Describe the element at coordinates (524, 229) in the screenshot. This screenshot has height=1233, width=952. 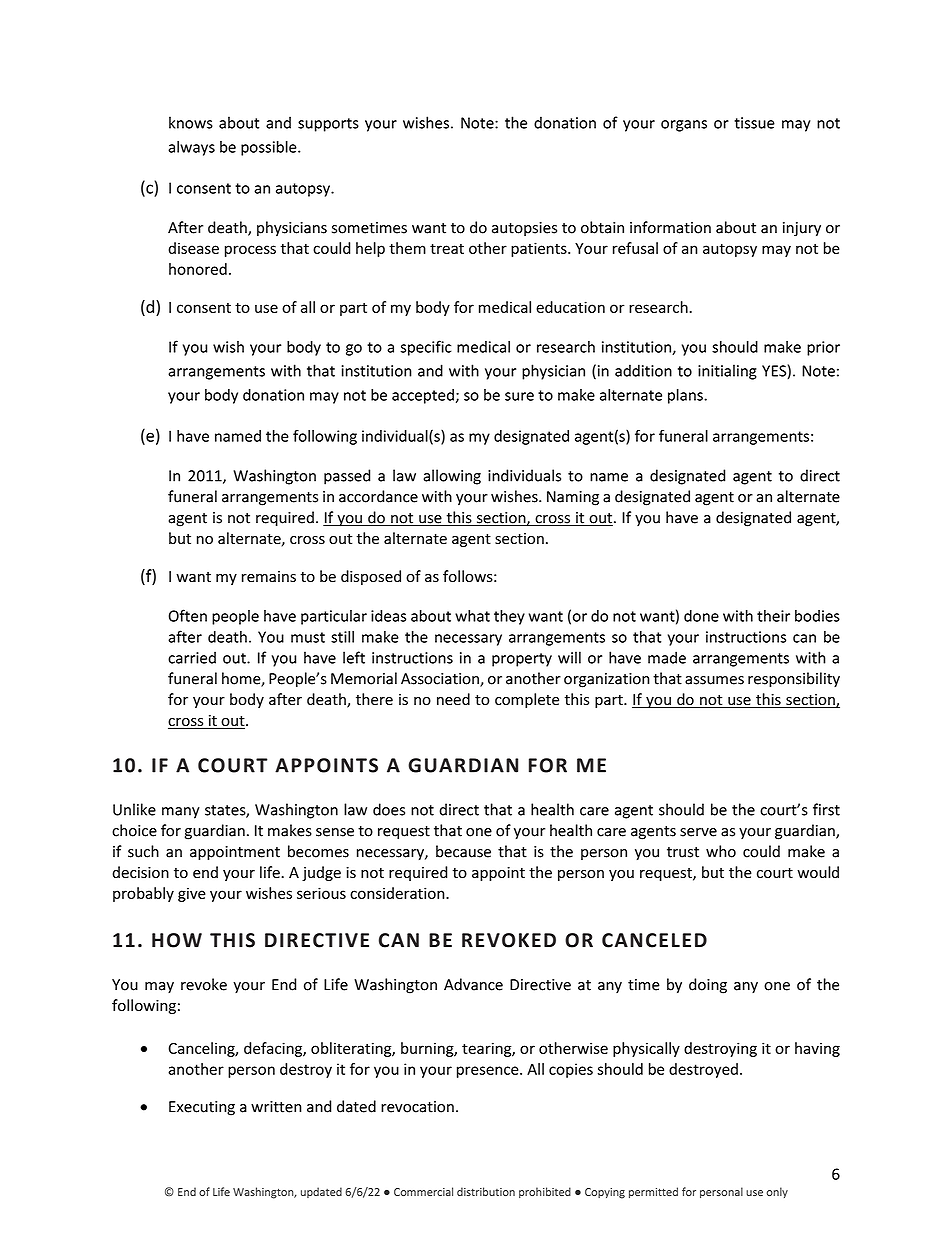
I see `autopsies` at that location.
